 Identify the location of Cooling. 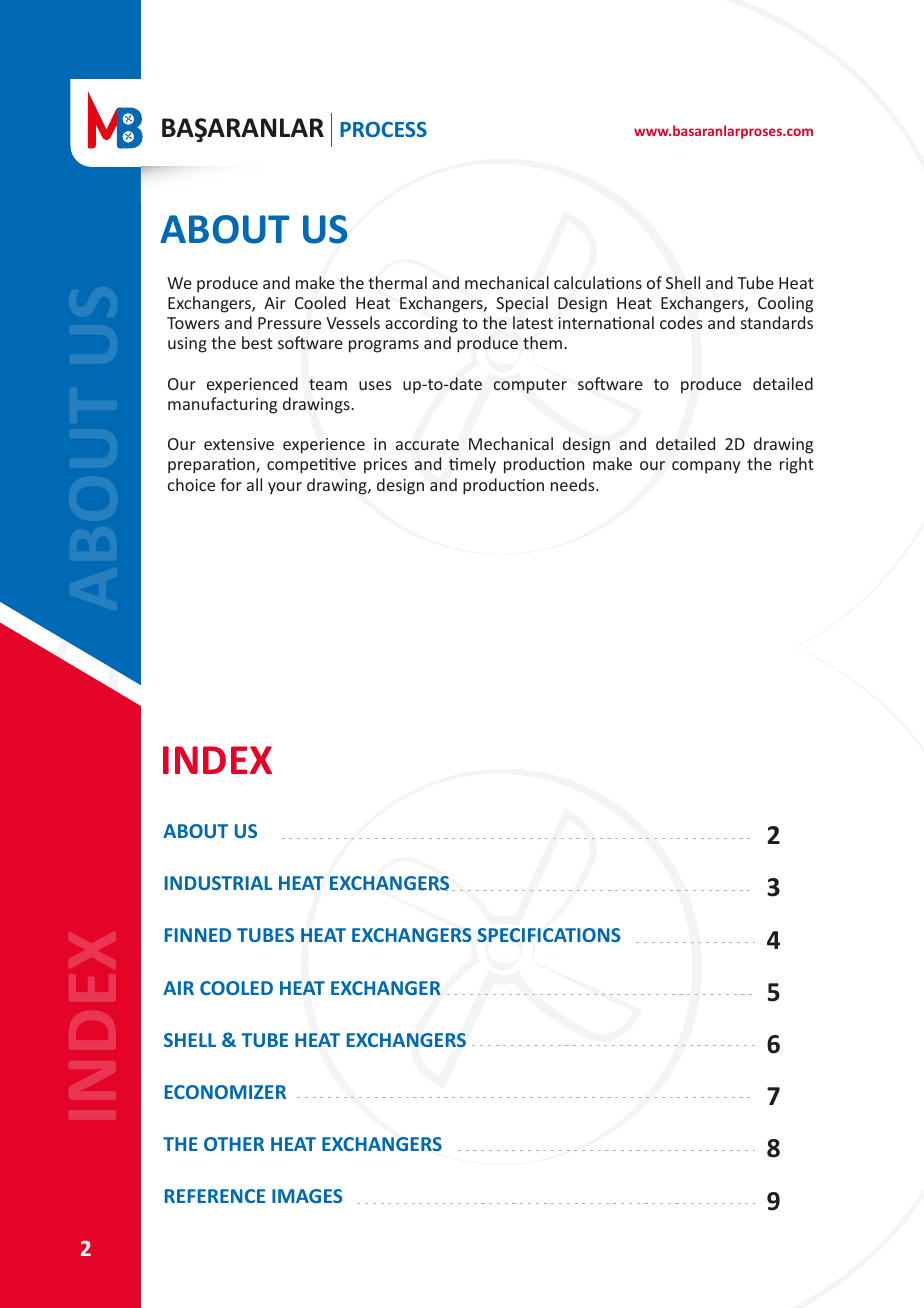
(785, 304).
